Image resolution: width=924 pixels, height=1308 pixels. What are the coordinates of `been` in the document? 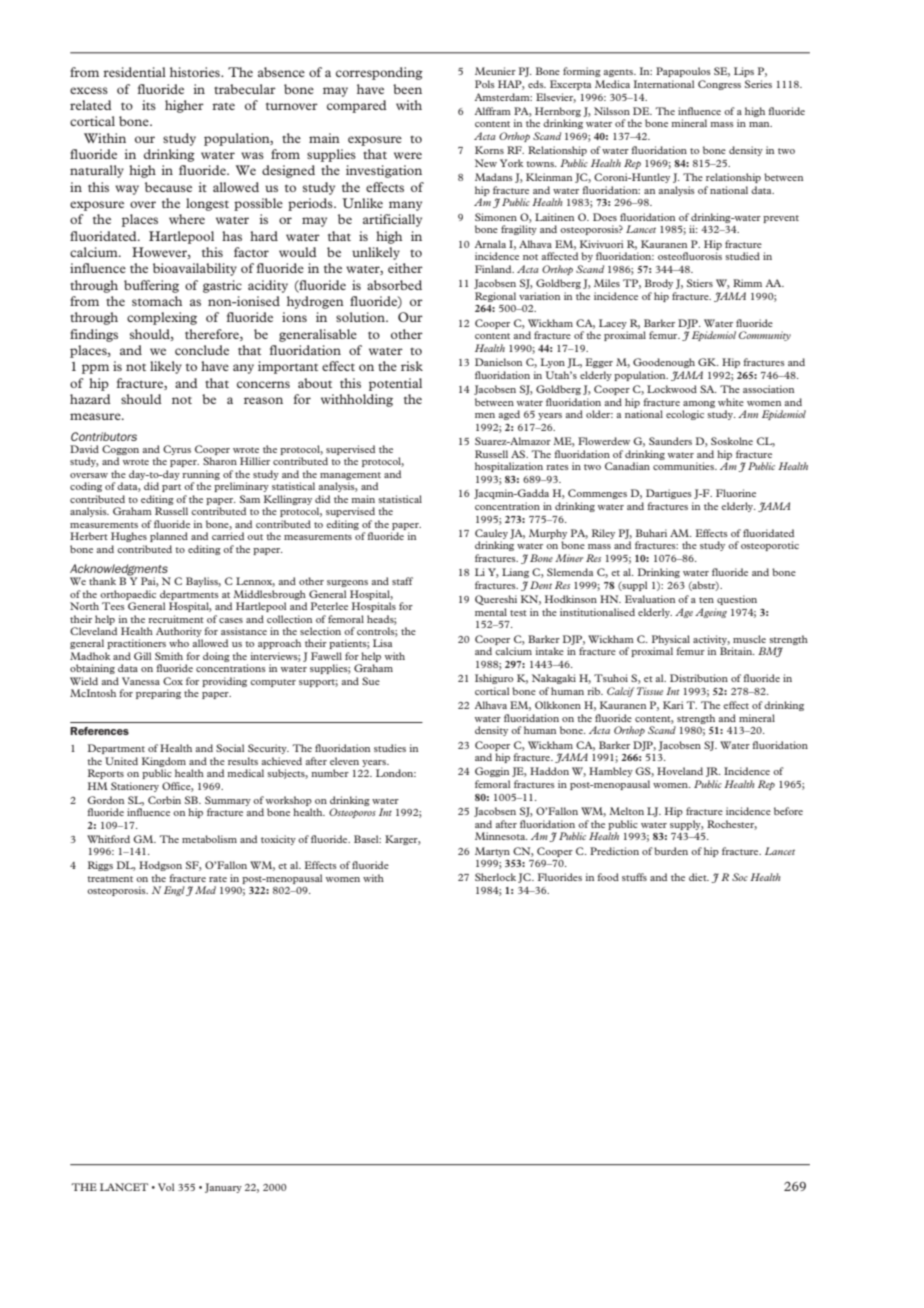 It's located at (407, 89).
